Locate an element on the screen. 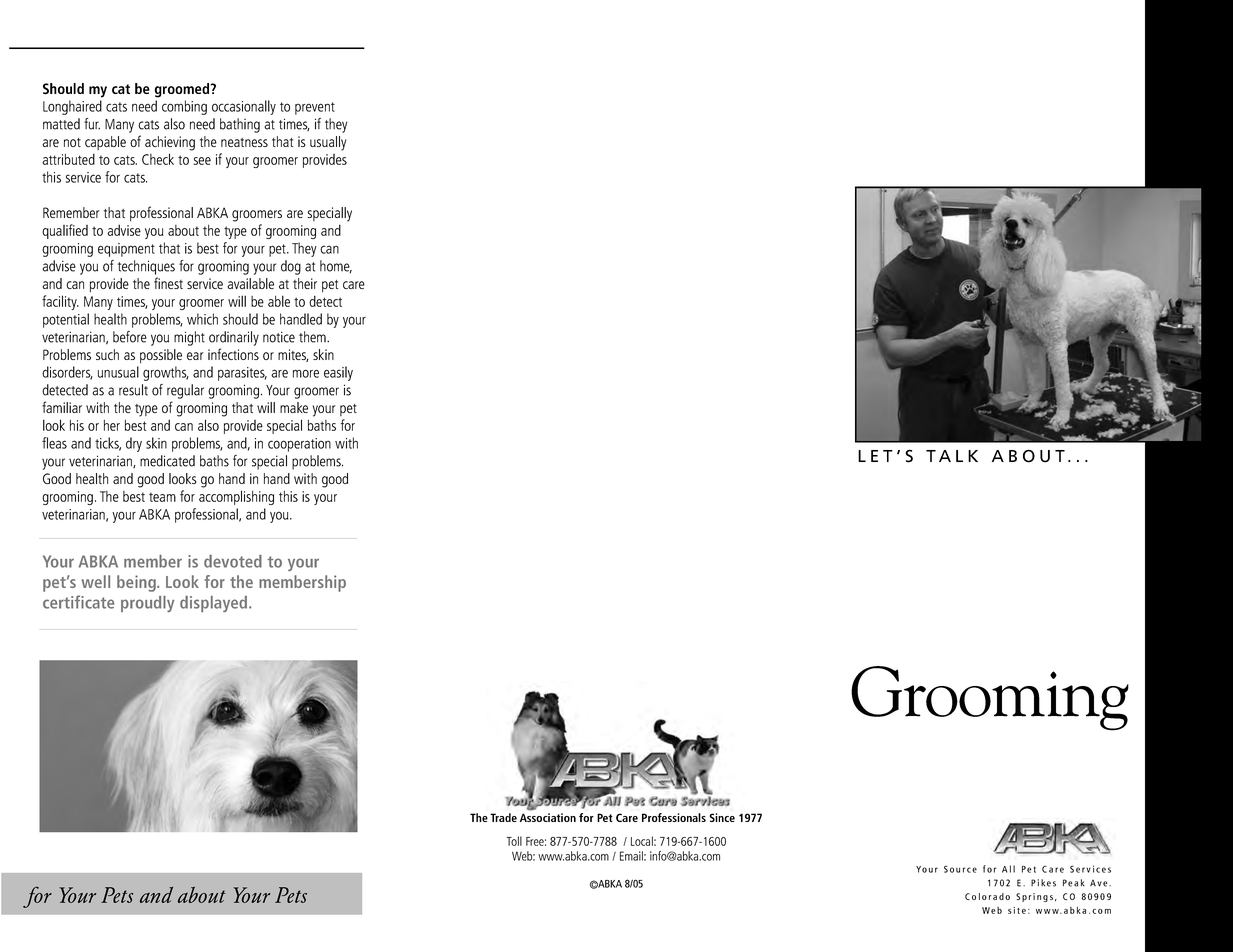 This screenshot has height=952, width=1233. easily is located at coordinates (338, 373).
